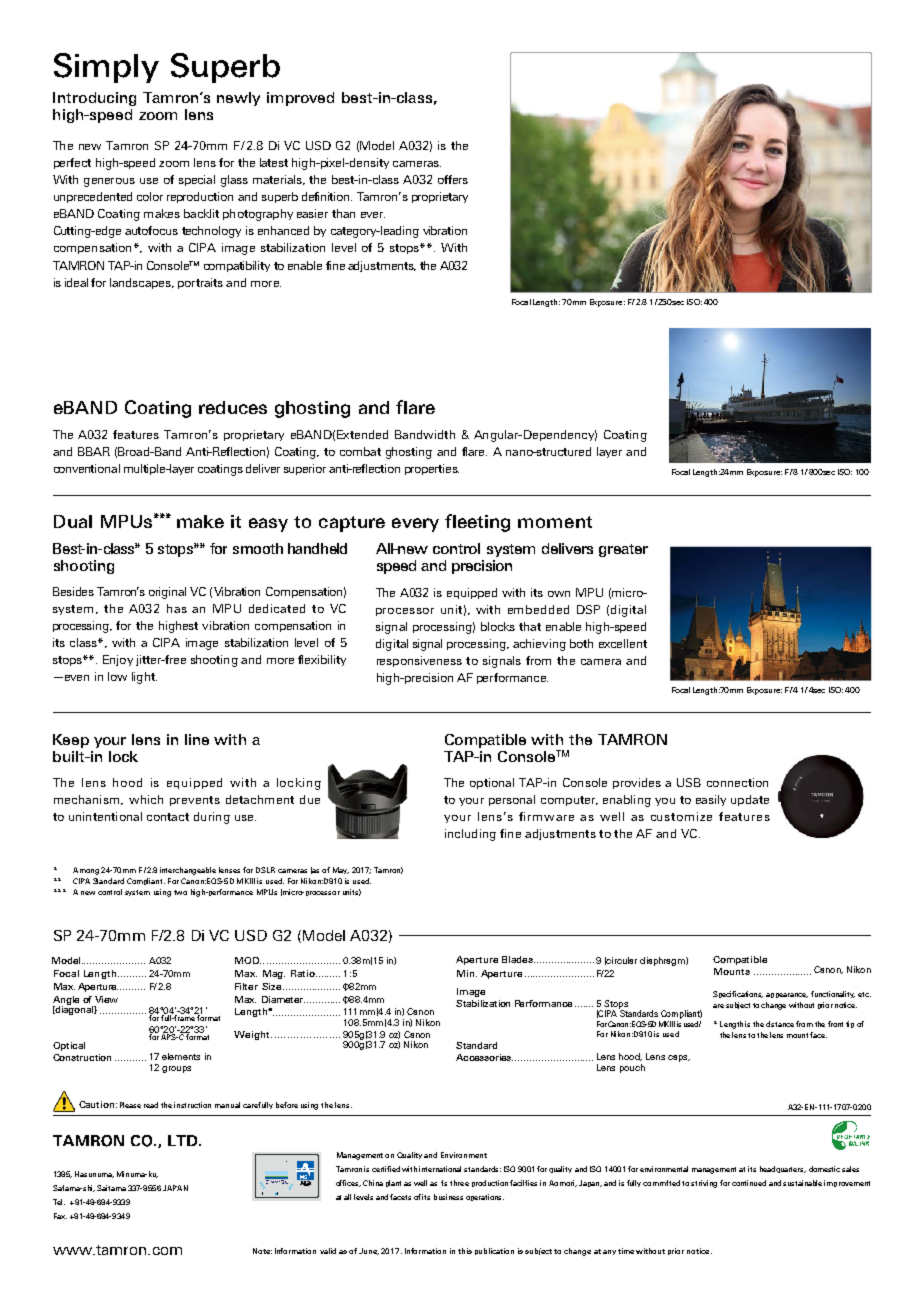  What do you see at coordinates (343, 213) in the image?
I see `than` at bounding box center [343, 213].
